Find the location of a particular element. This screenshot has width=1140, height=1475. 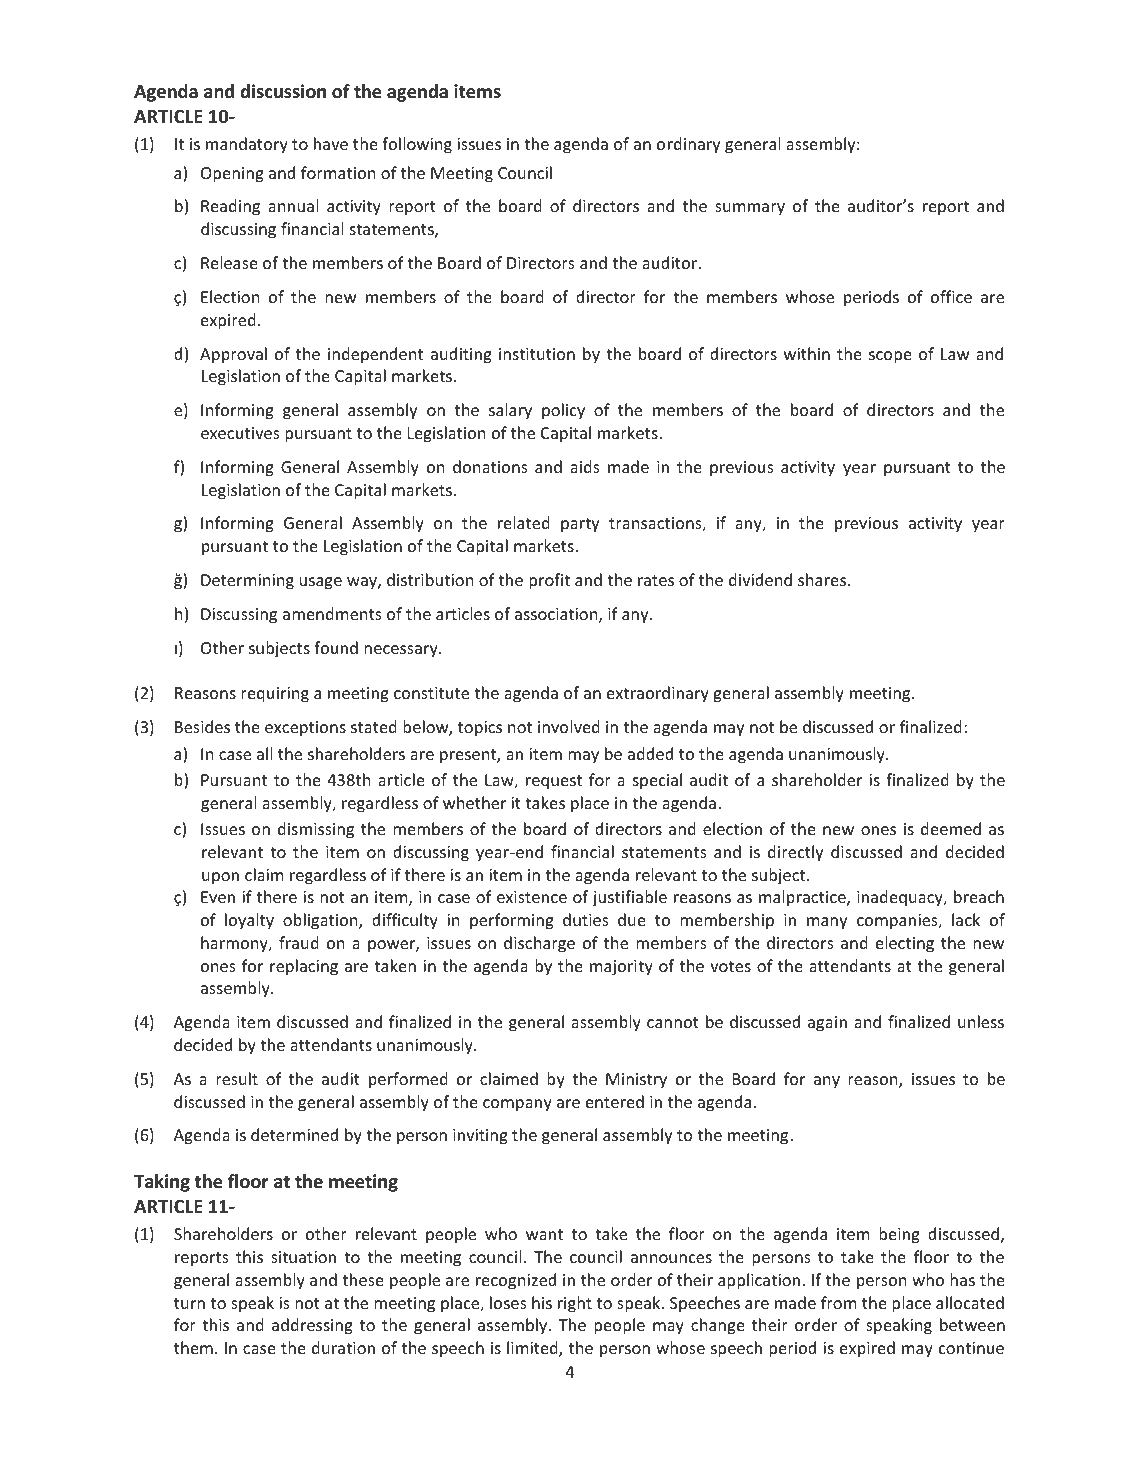

again is located at coordinates (827, 1024).
